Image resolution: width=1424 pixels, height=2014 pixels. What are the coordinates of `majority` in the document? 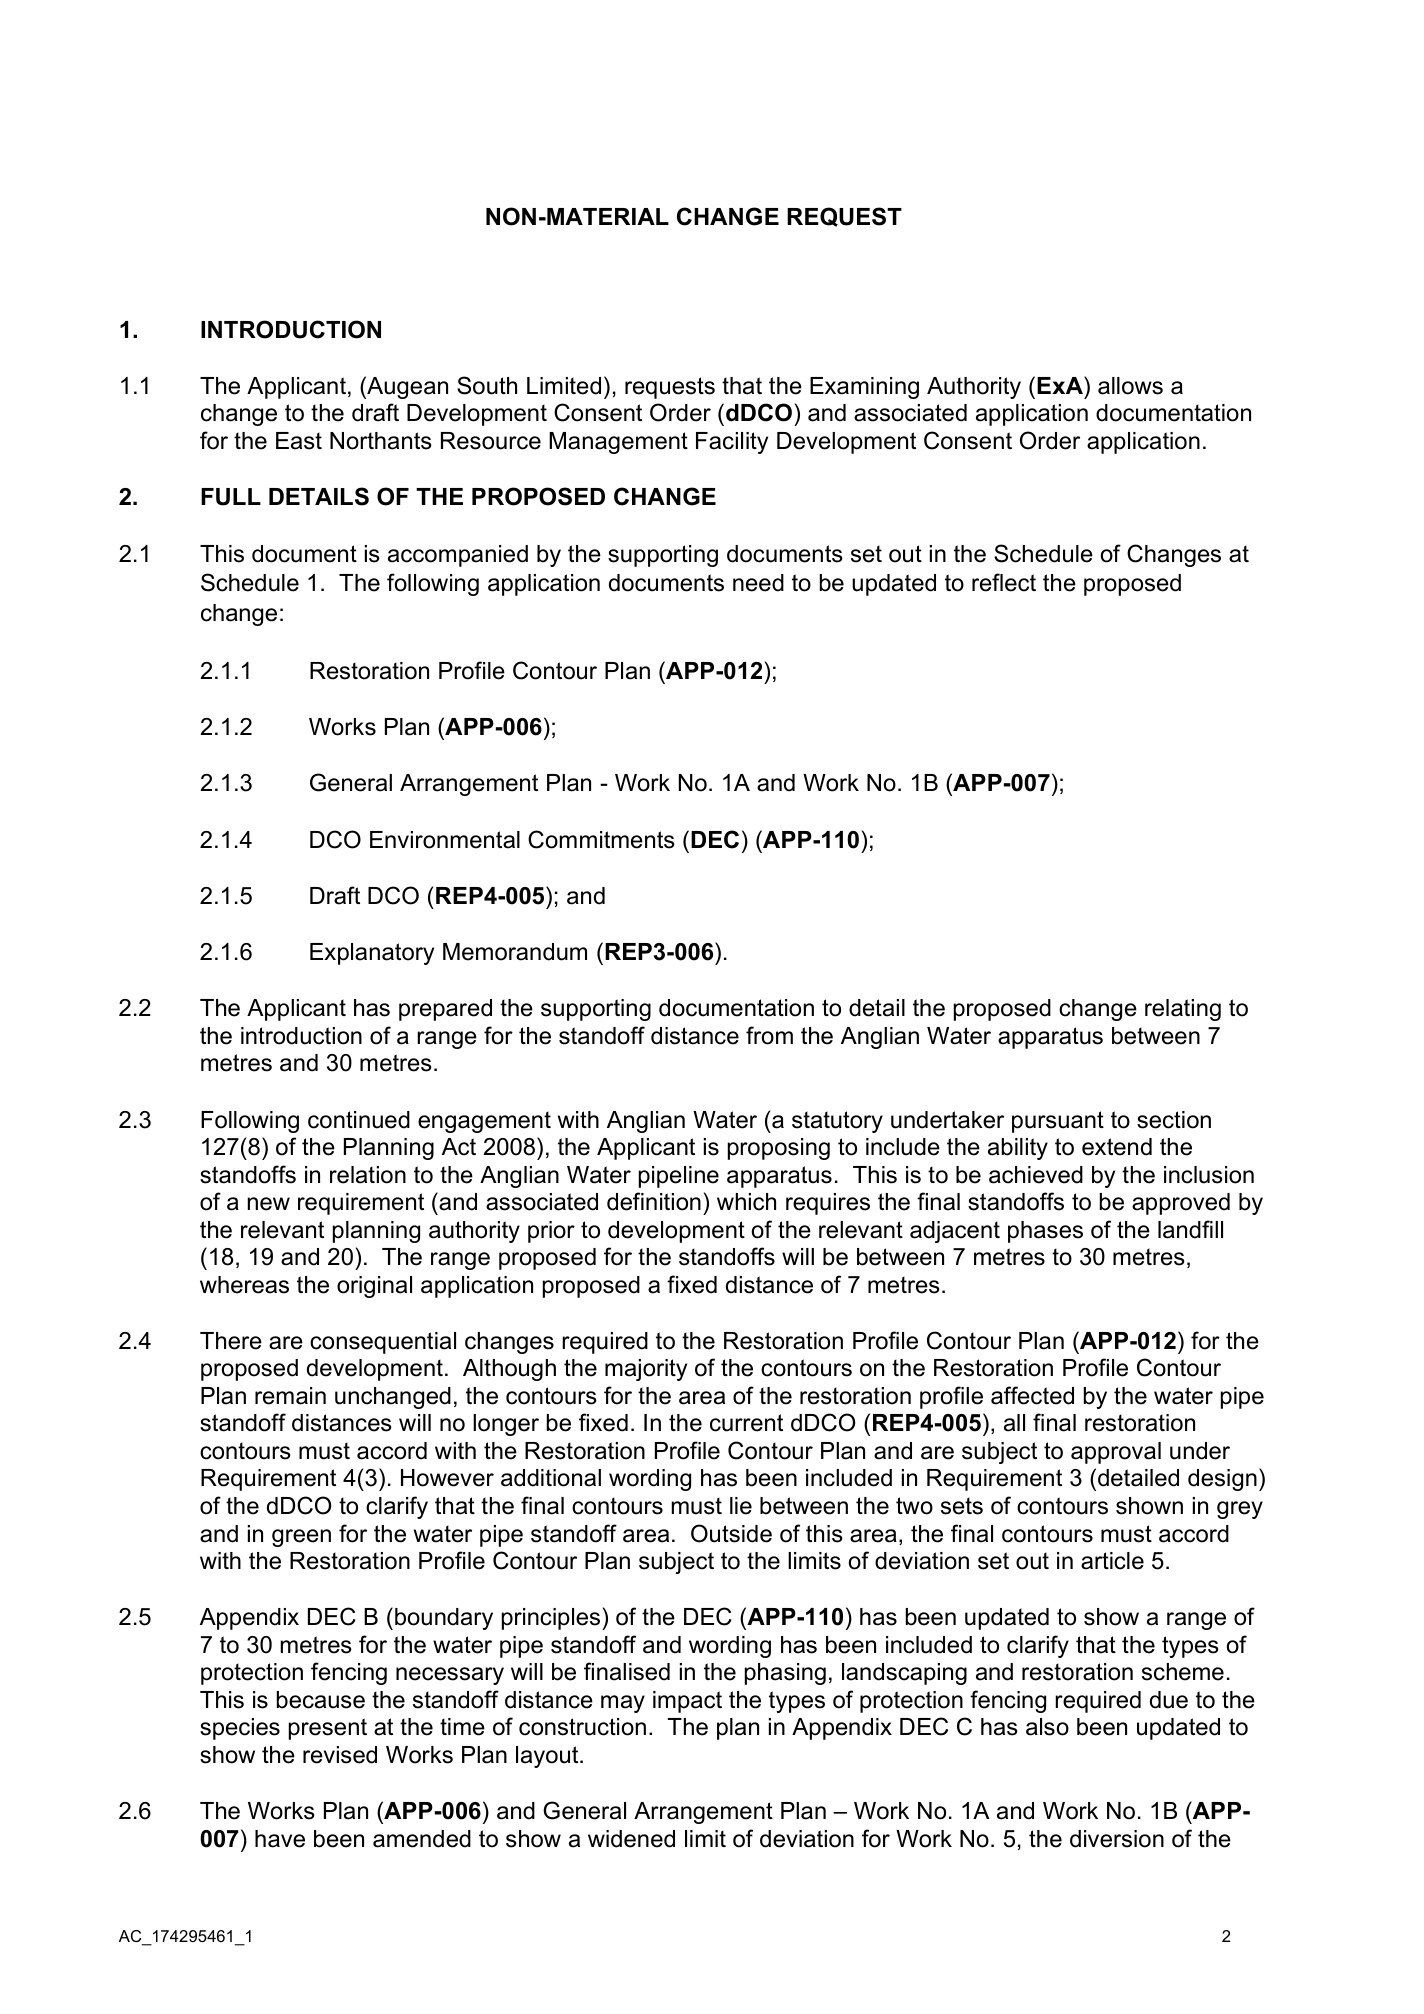 It's located at (646, 1370).
